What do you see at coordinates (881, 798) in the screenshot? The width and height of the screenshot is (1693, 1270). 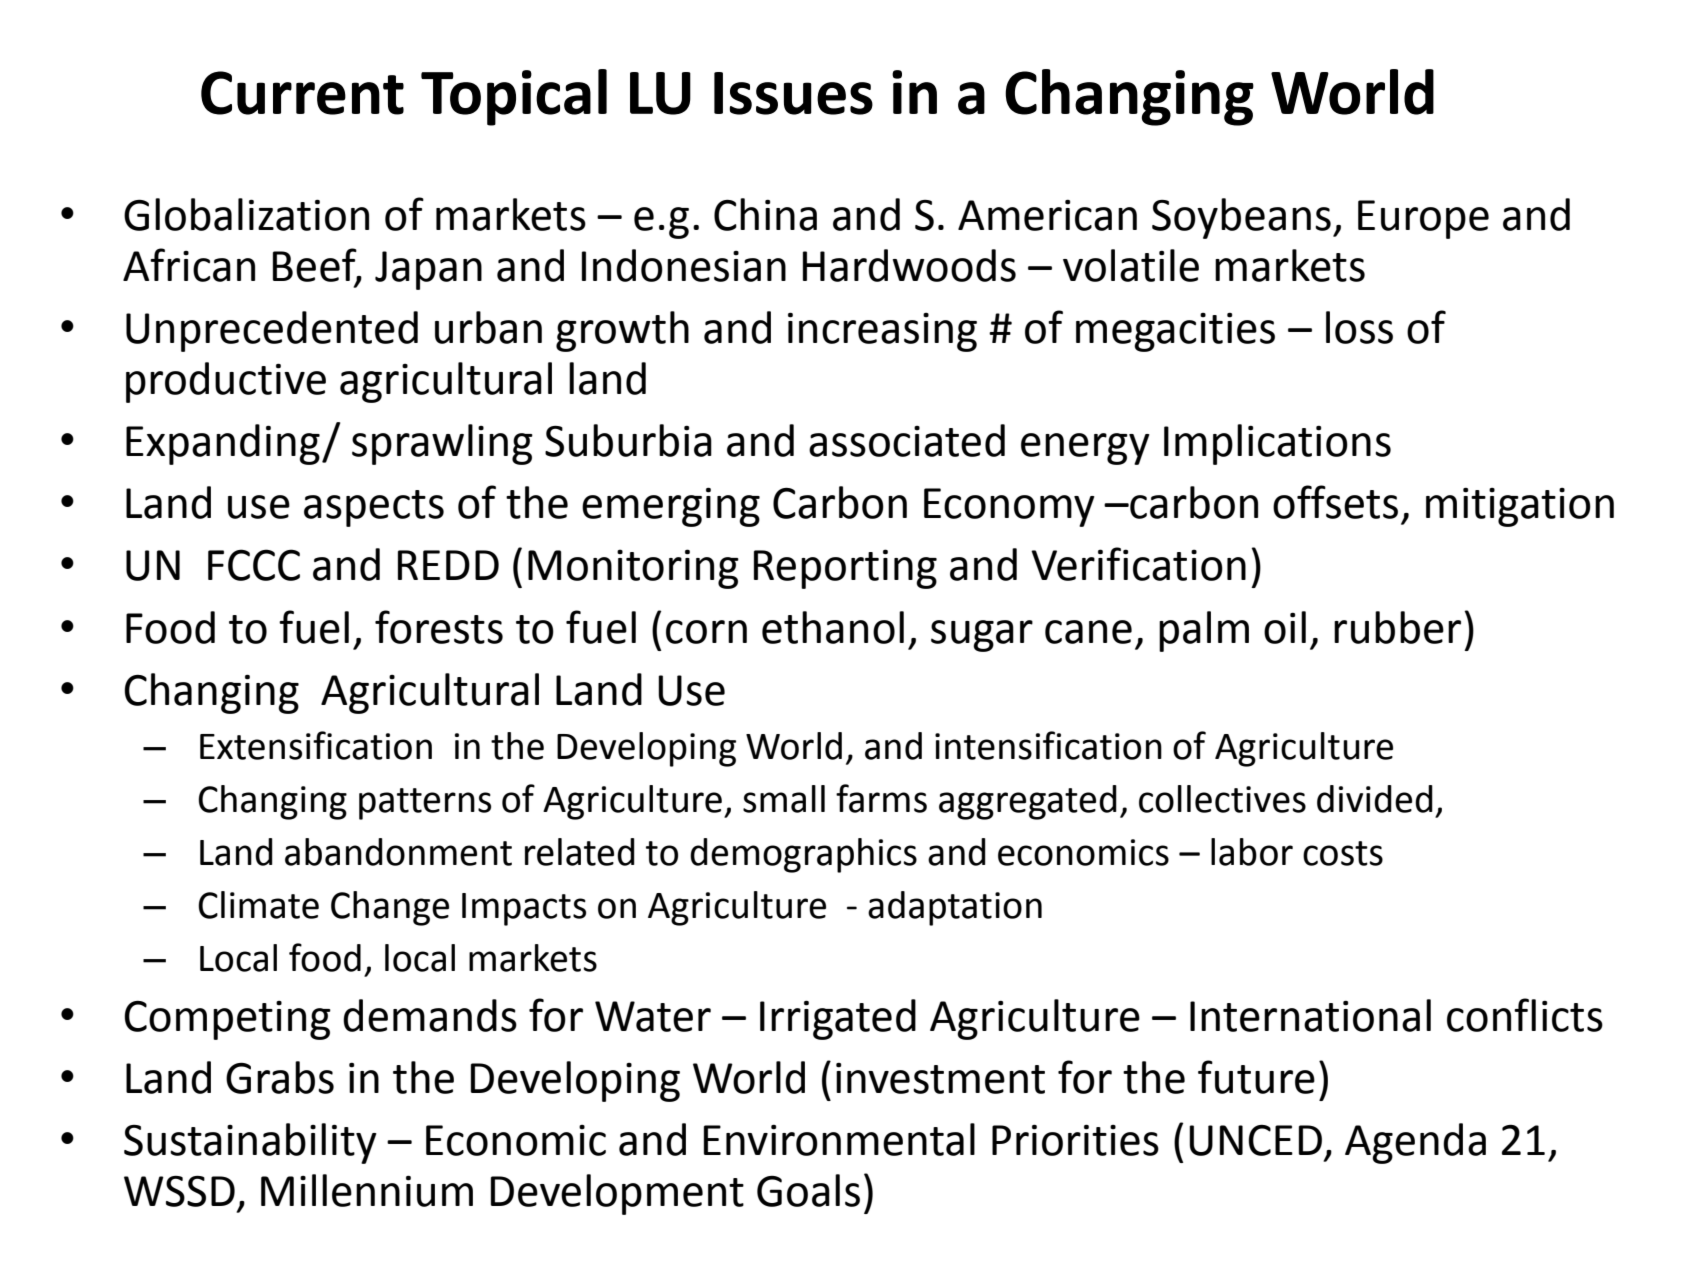 I see `farms` at bounding box center [881, 798].
